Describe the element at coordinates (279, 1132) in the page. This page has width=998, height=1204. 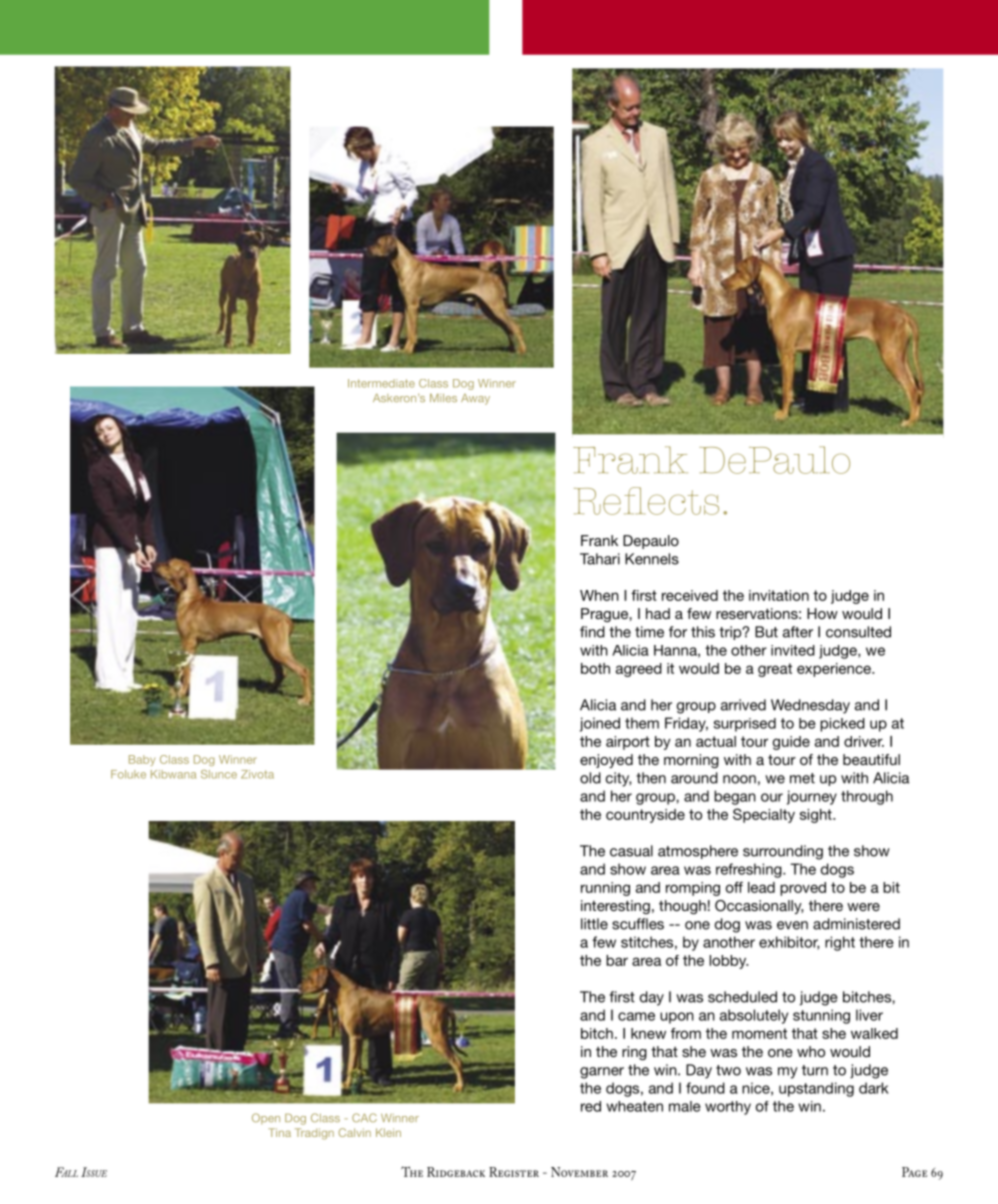
I see `Tina` at that location.
